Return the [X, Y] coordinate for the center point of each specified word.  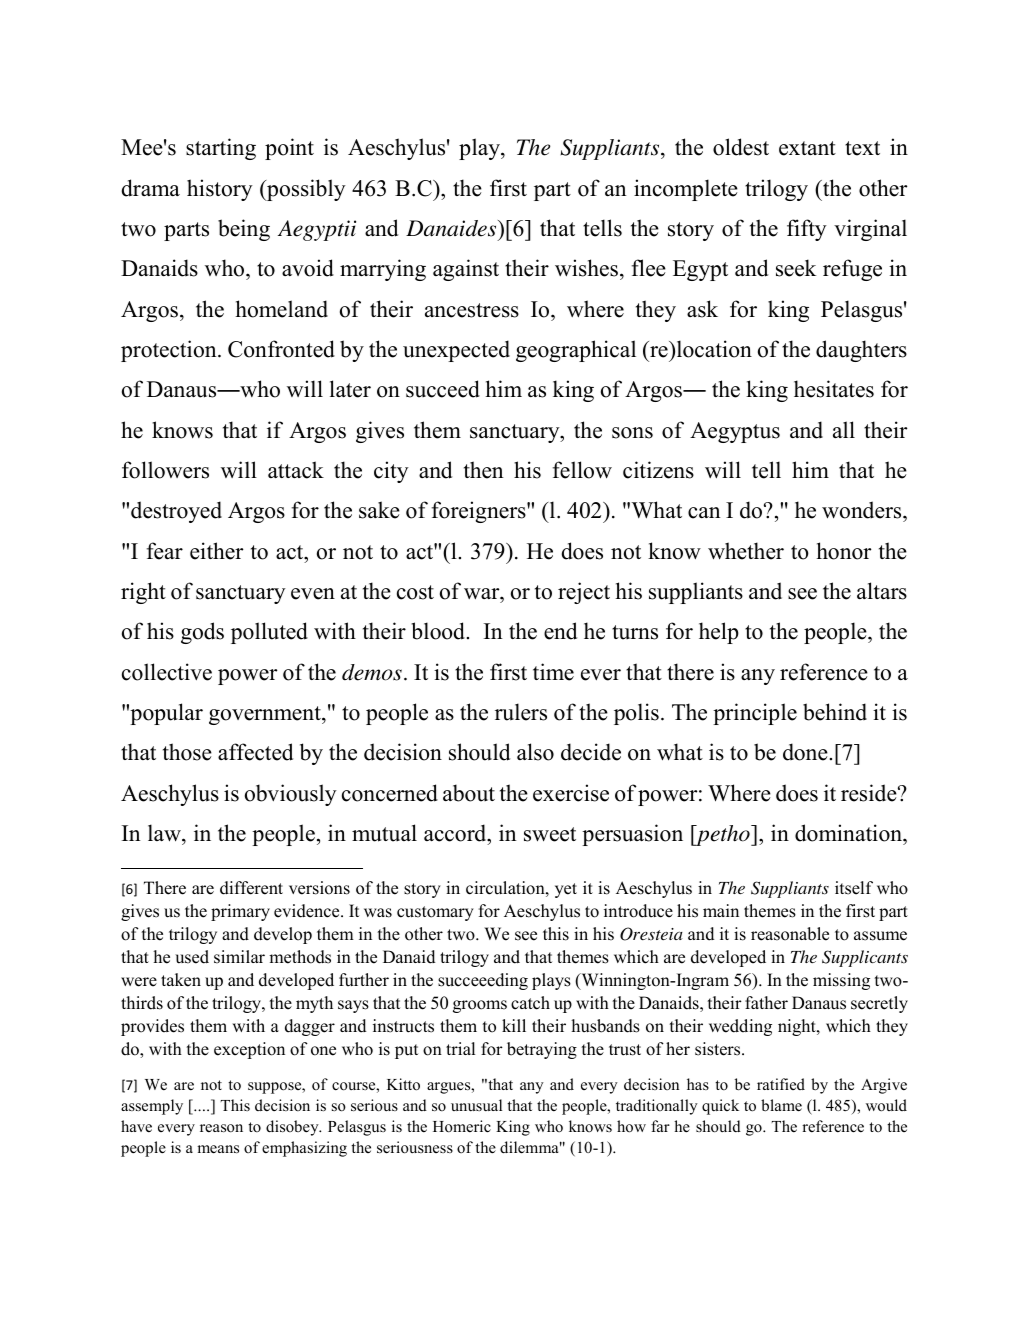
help [719, 633]
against [466, 270]
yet [566, 890]
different [251, 888]
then [484, 470]
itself [854, 888]
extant [807, 148]
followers [165, 470]
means [218, 1149]
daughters [861, 351]
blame [781, 1105]
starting [221, 149]
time [553, 672]
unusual [476, 1105]
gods [202, 633]
